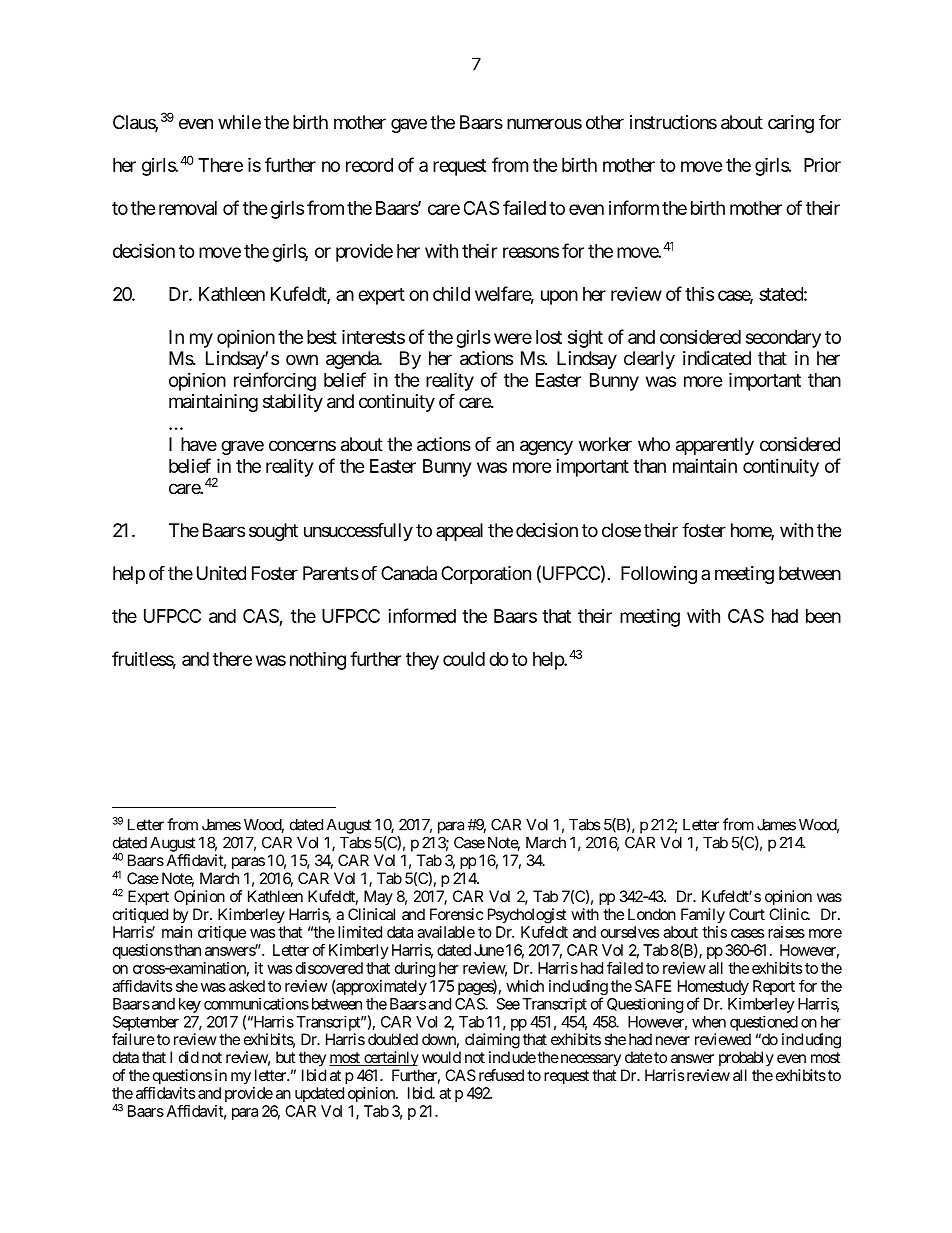 The height and width of the document is (1233, 952). I want to click on removal, so click(188, 208).
